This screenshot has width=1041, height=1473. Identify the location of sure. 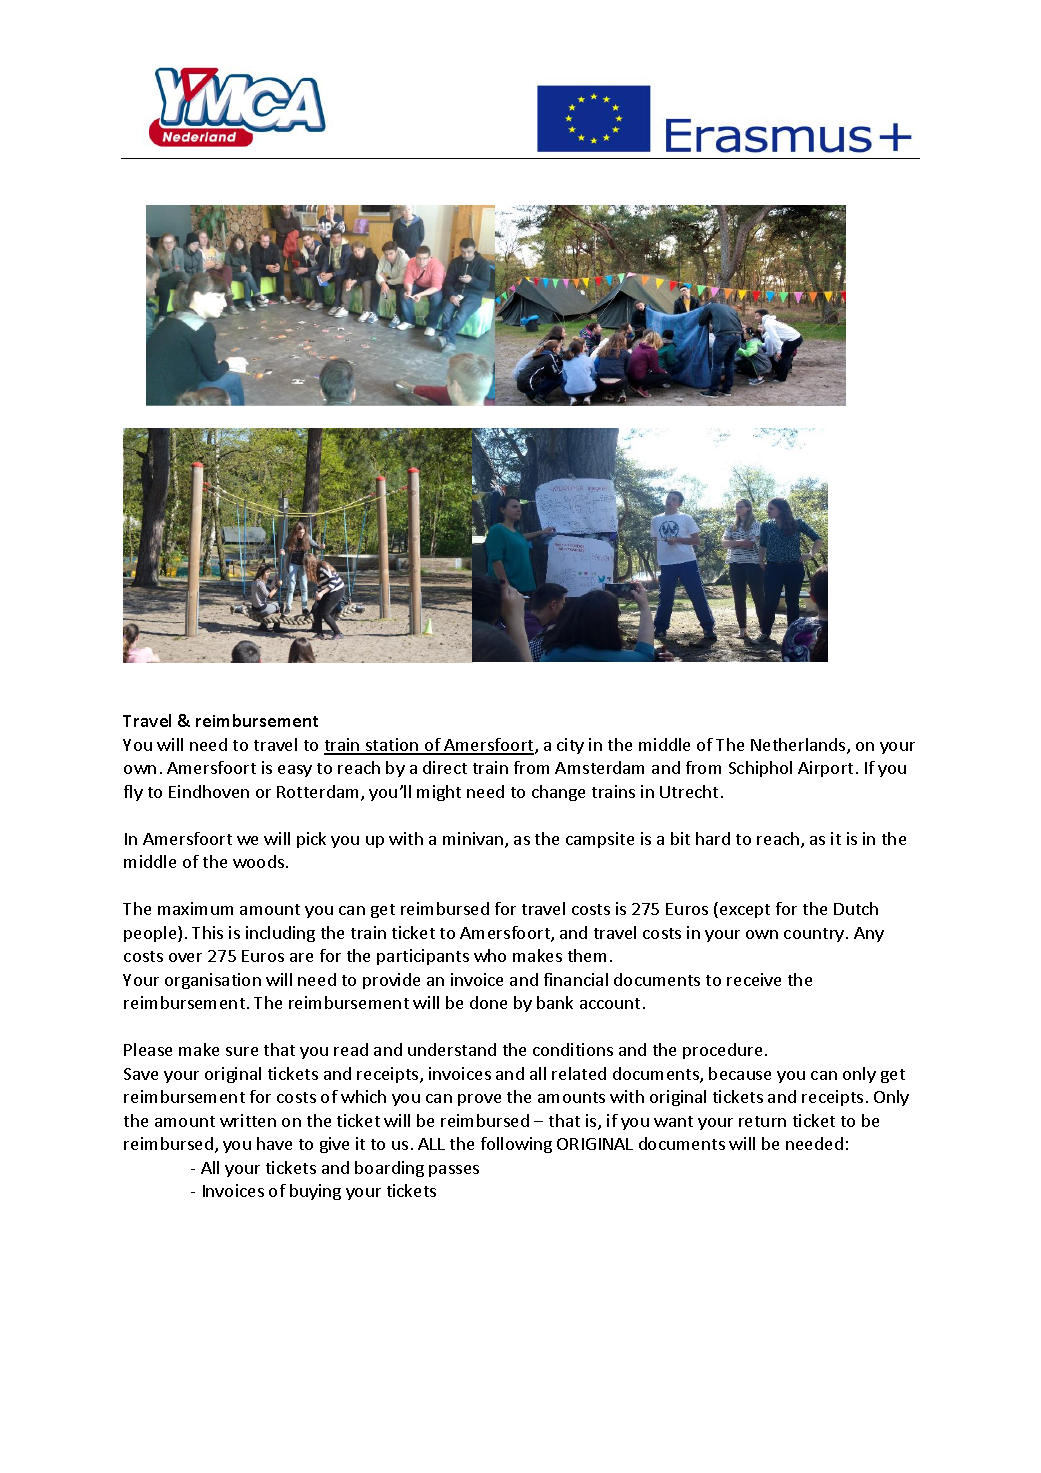
(242, 1051).
